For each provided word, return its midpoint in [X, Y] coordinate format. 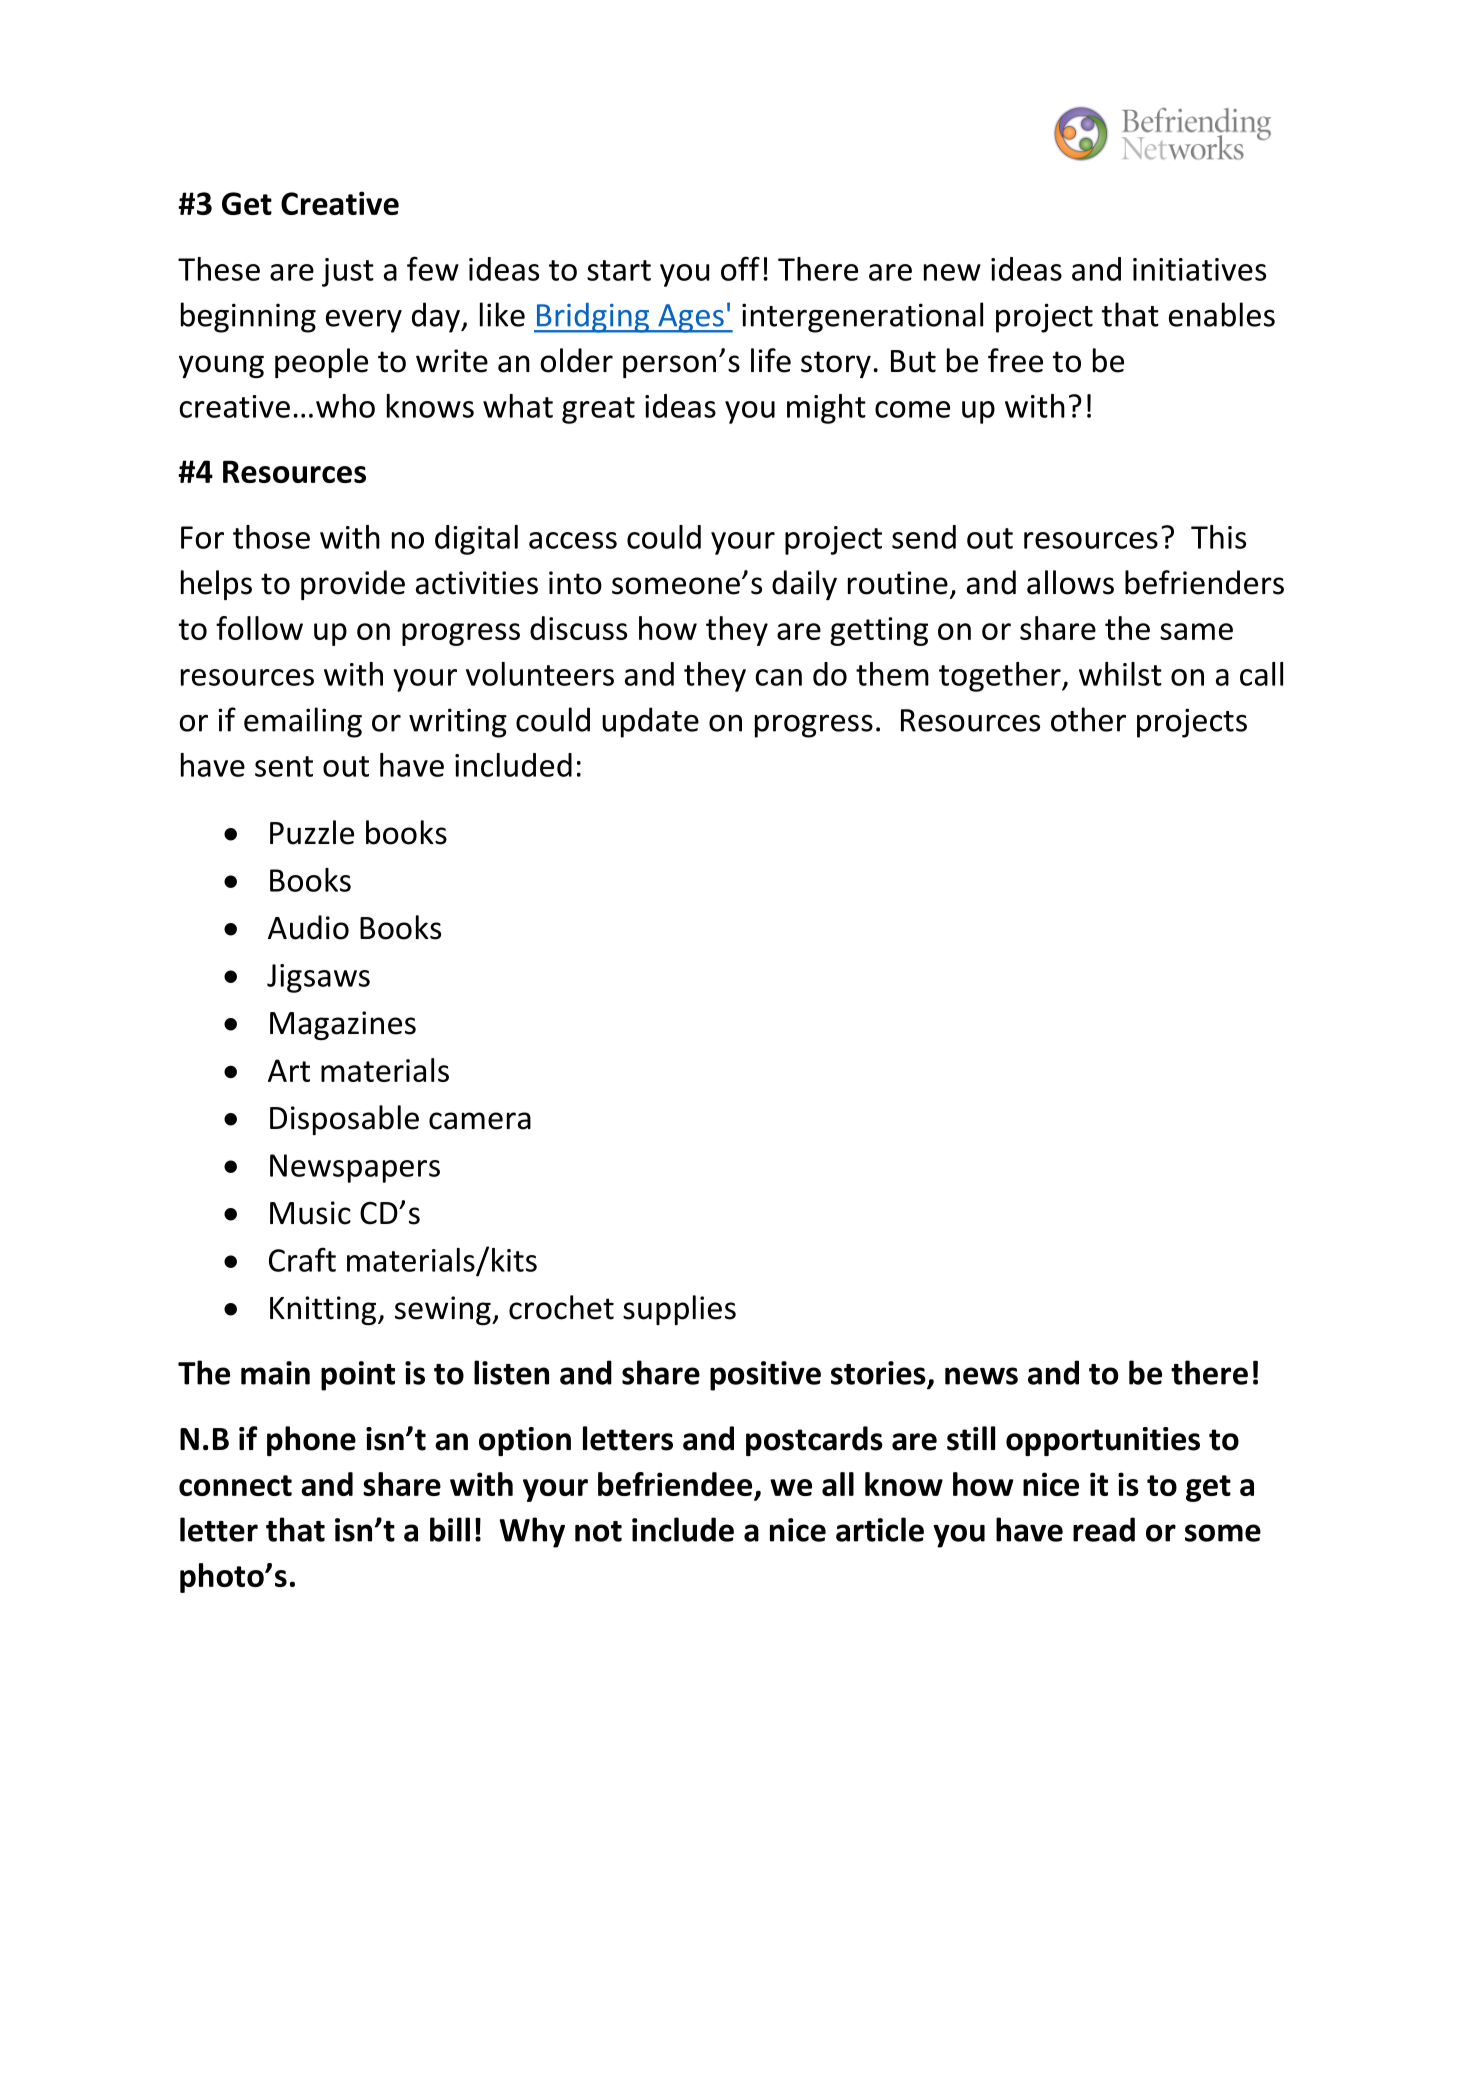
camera [480, 1121]
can [778, 677]
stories [878, 1373]
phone [311, 1441]
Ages [691, 318]
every [364, 321]
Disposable [344, 1120]
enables [1222, 314]
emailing [303, 722]
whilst [1120, 674]
